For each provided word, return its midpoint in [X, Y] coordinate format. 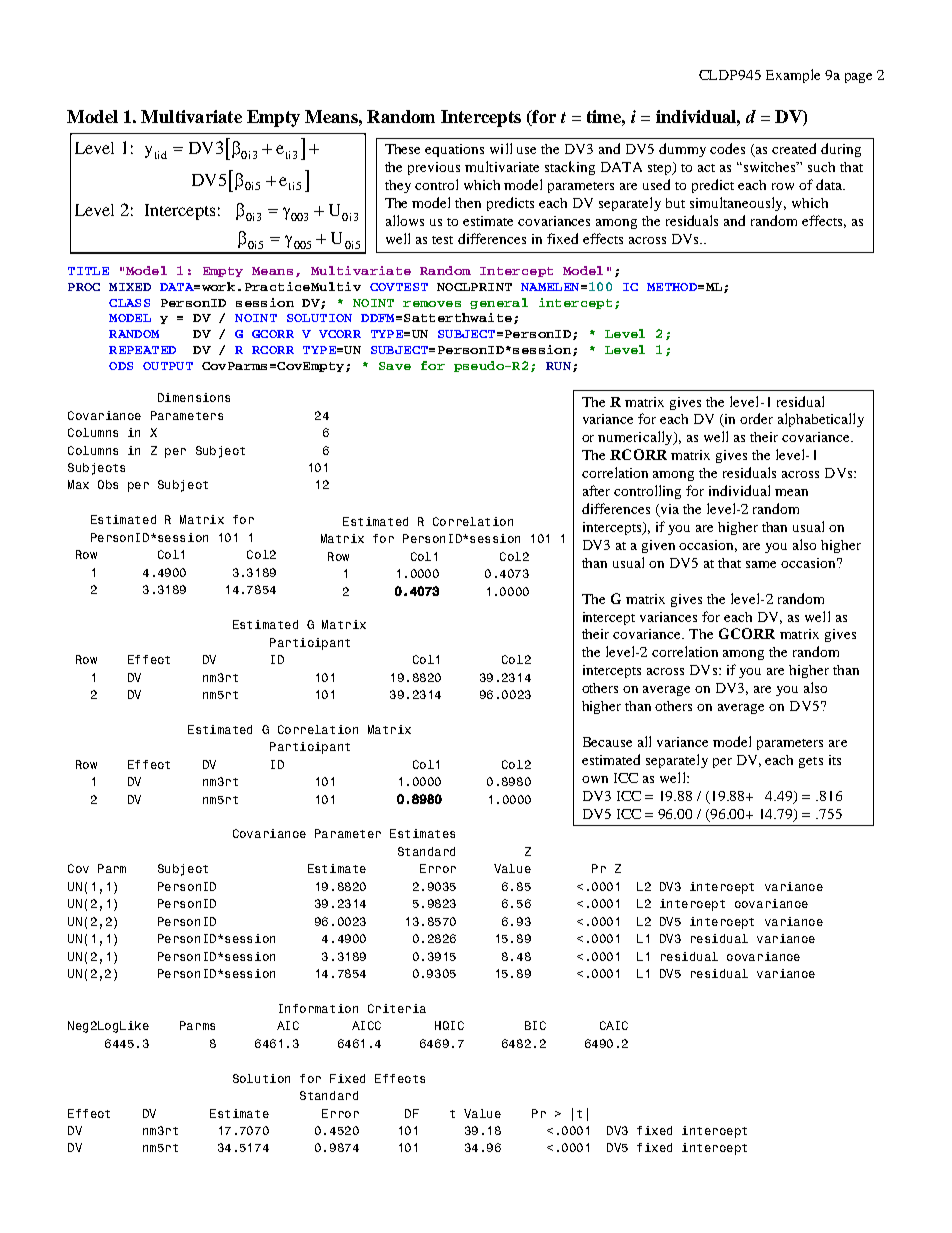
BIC [535, 1025]
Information [318, 1008]
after [596, 490]
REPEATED [142, 350]
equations [454, 150]
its [835, 760]
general [499, 303]
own [595, 779]
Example [793, 76]
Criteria [397, 1008]
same [761, 564]
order [756, 418]
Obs [108, 484]
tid [161, 155]
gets [811, 762]
